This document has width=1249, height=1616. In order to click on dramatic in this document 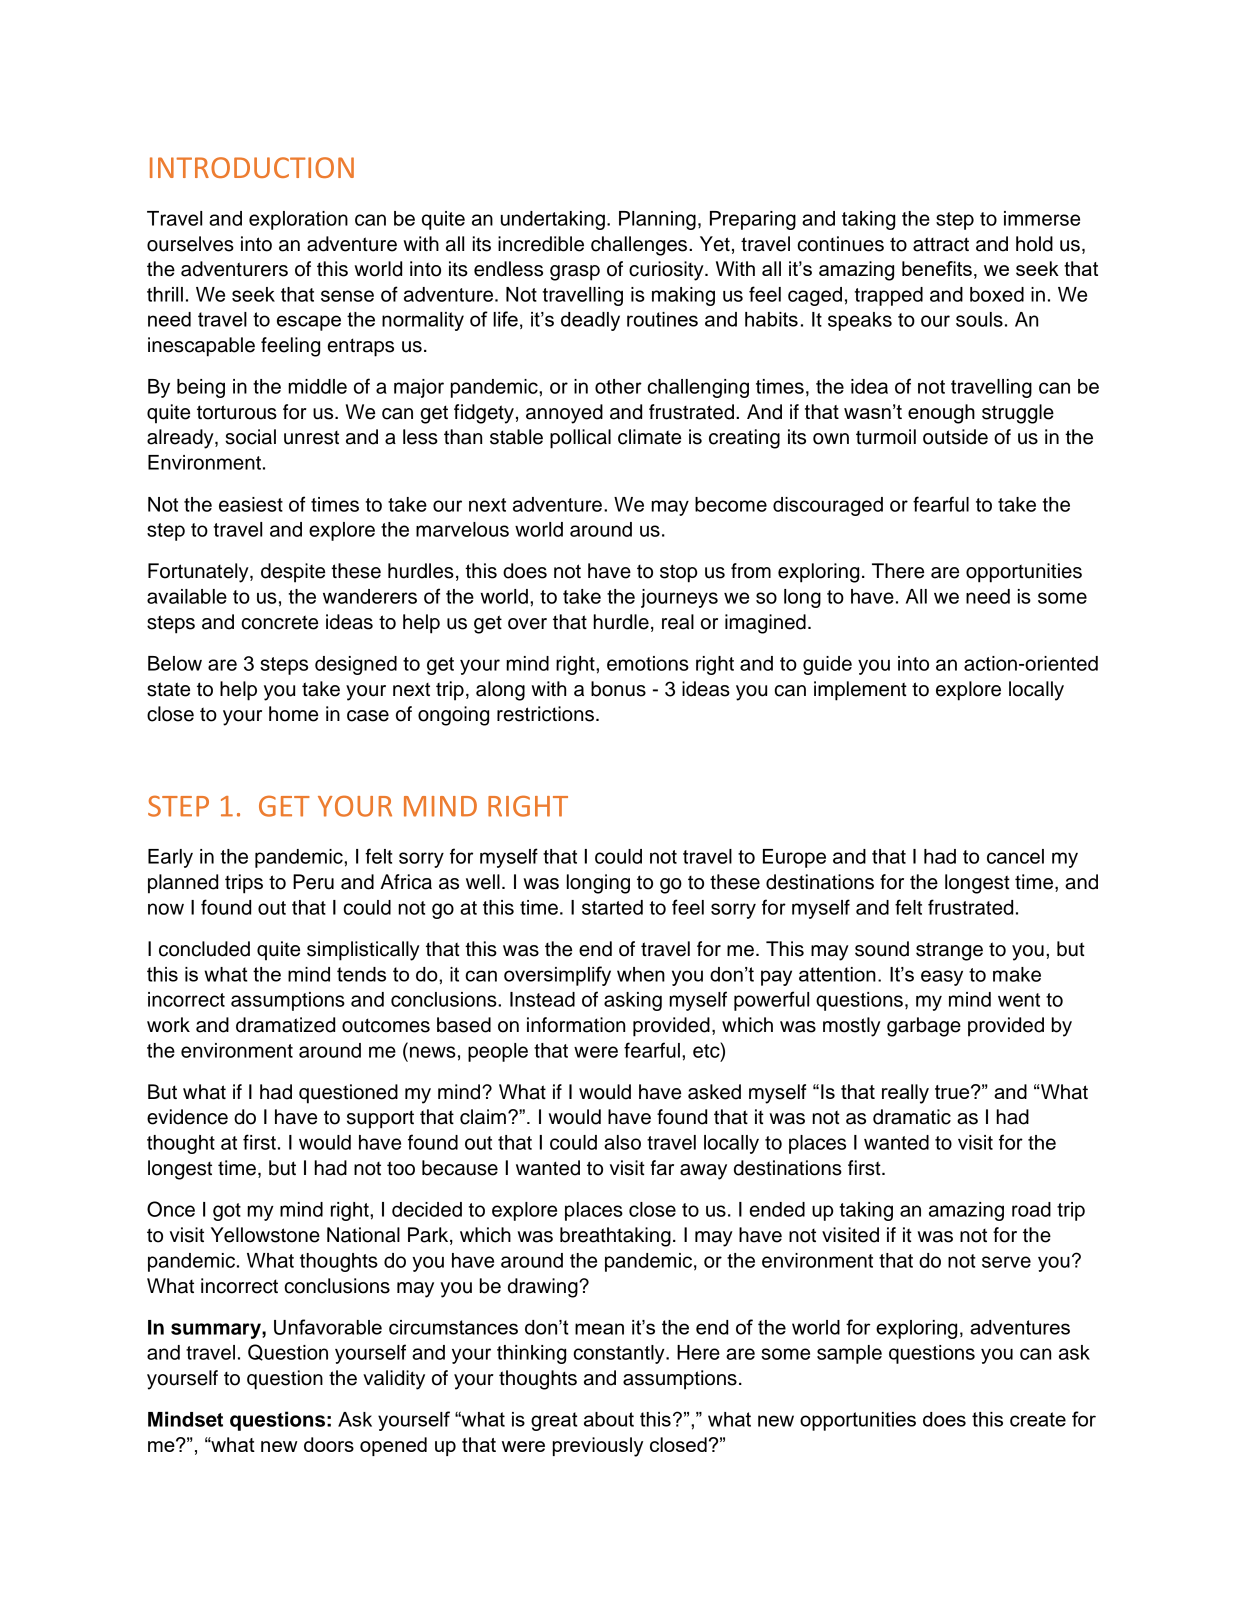, I will do `click(912, 1117)`.
